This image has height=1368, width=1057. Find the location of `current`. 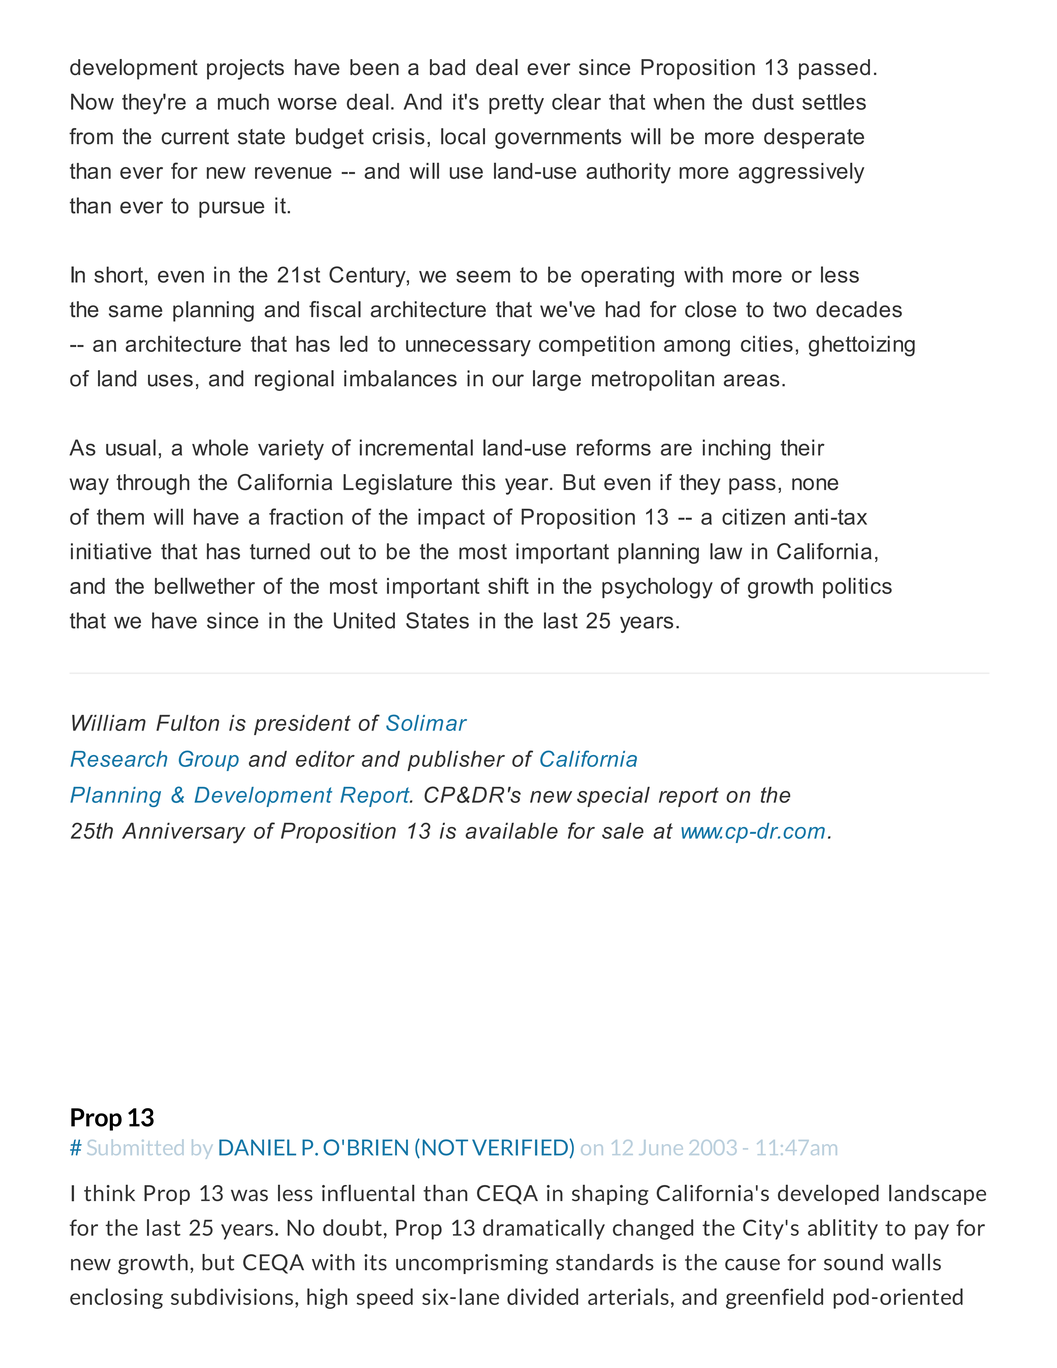

current is located at coordinates (195, 137).
